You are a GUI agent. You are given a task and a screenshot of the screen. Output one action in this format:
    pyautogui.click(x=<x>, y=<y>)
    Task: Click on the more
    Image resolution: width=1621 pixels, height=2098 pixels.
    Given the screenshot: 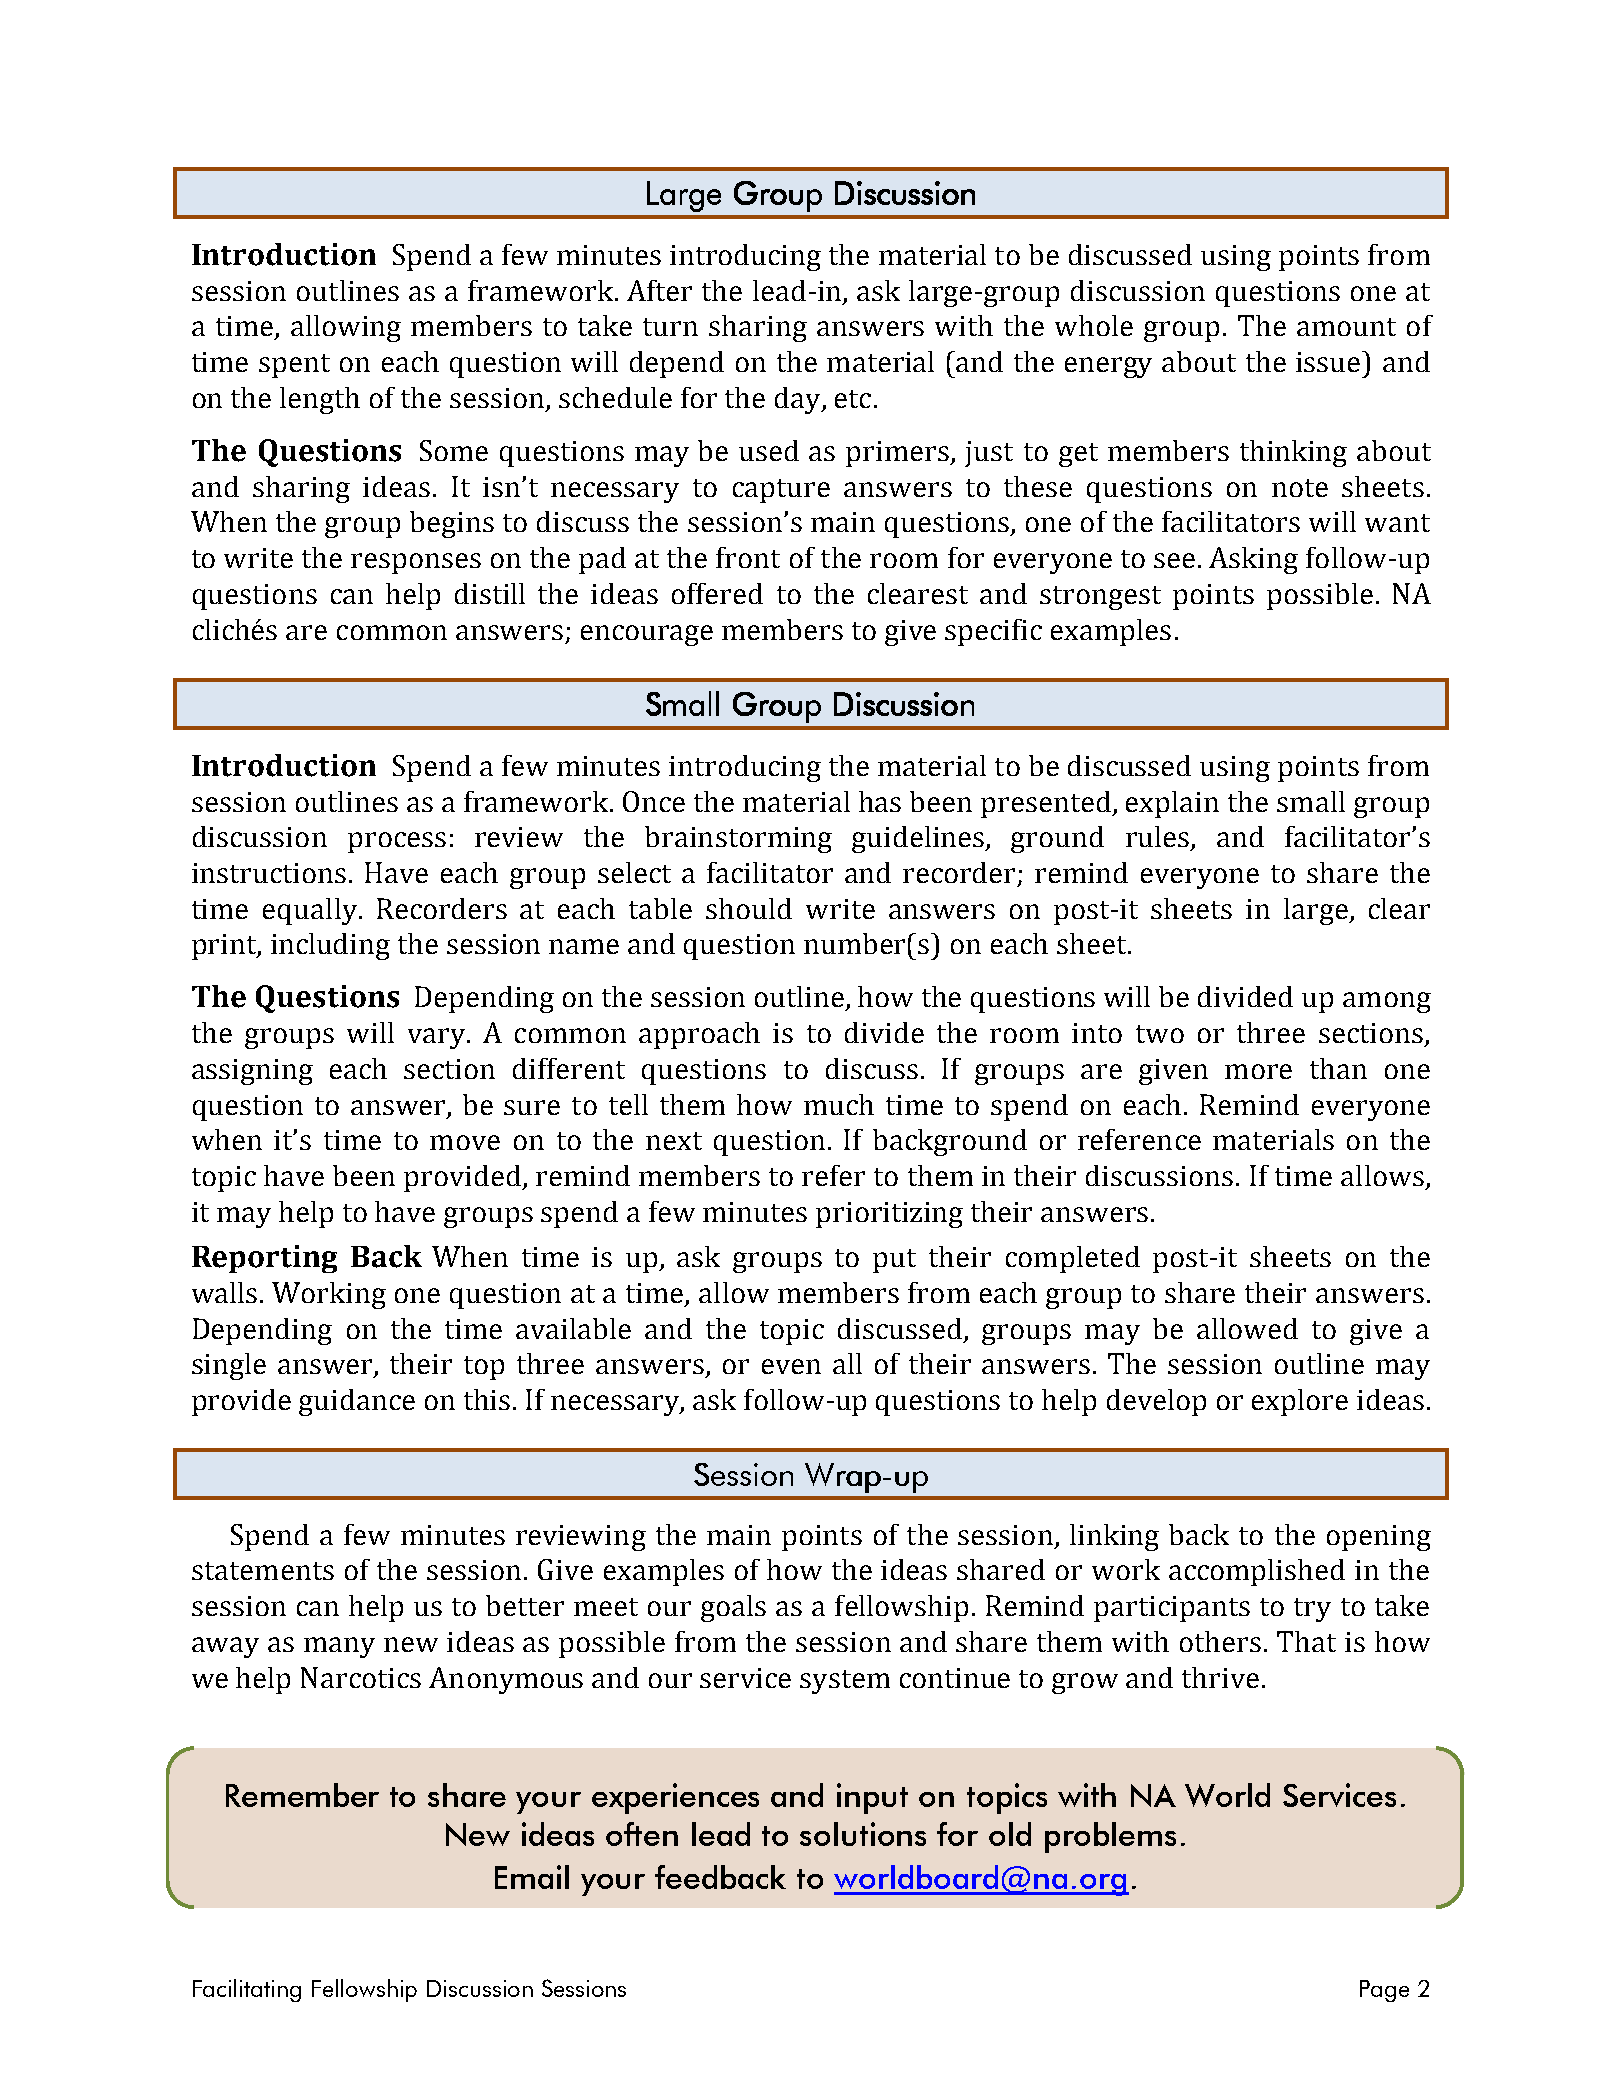 What is the action you would take?
    pyautogui.click(x=1258, y=1071)
